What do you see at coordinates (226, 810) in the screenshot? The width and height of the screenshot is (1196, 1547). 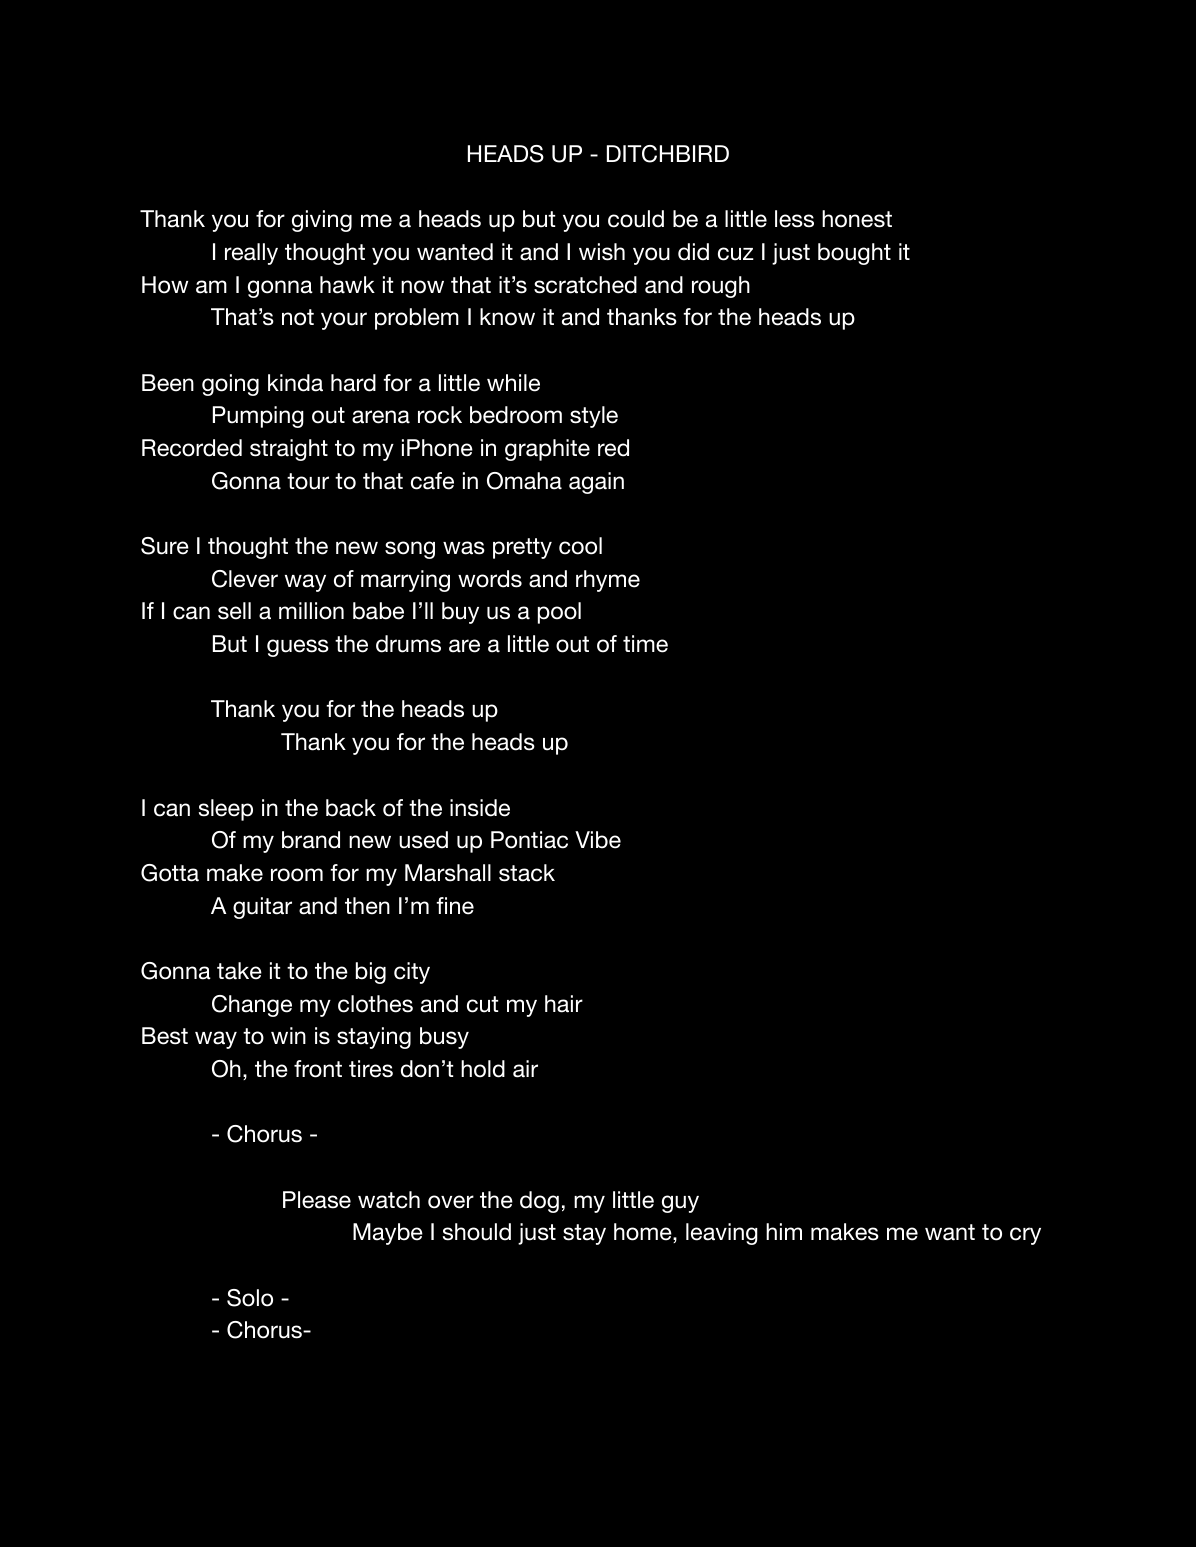 I see `sleep` at bounding box center [226, 810].
